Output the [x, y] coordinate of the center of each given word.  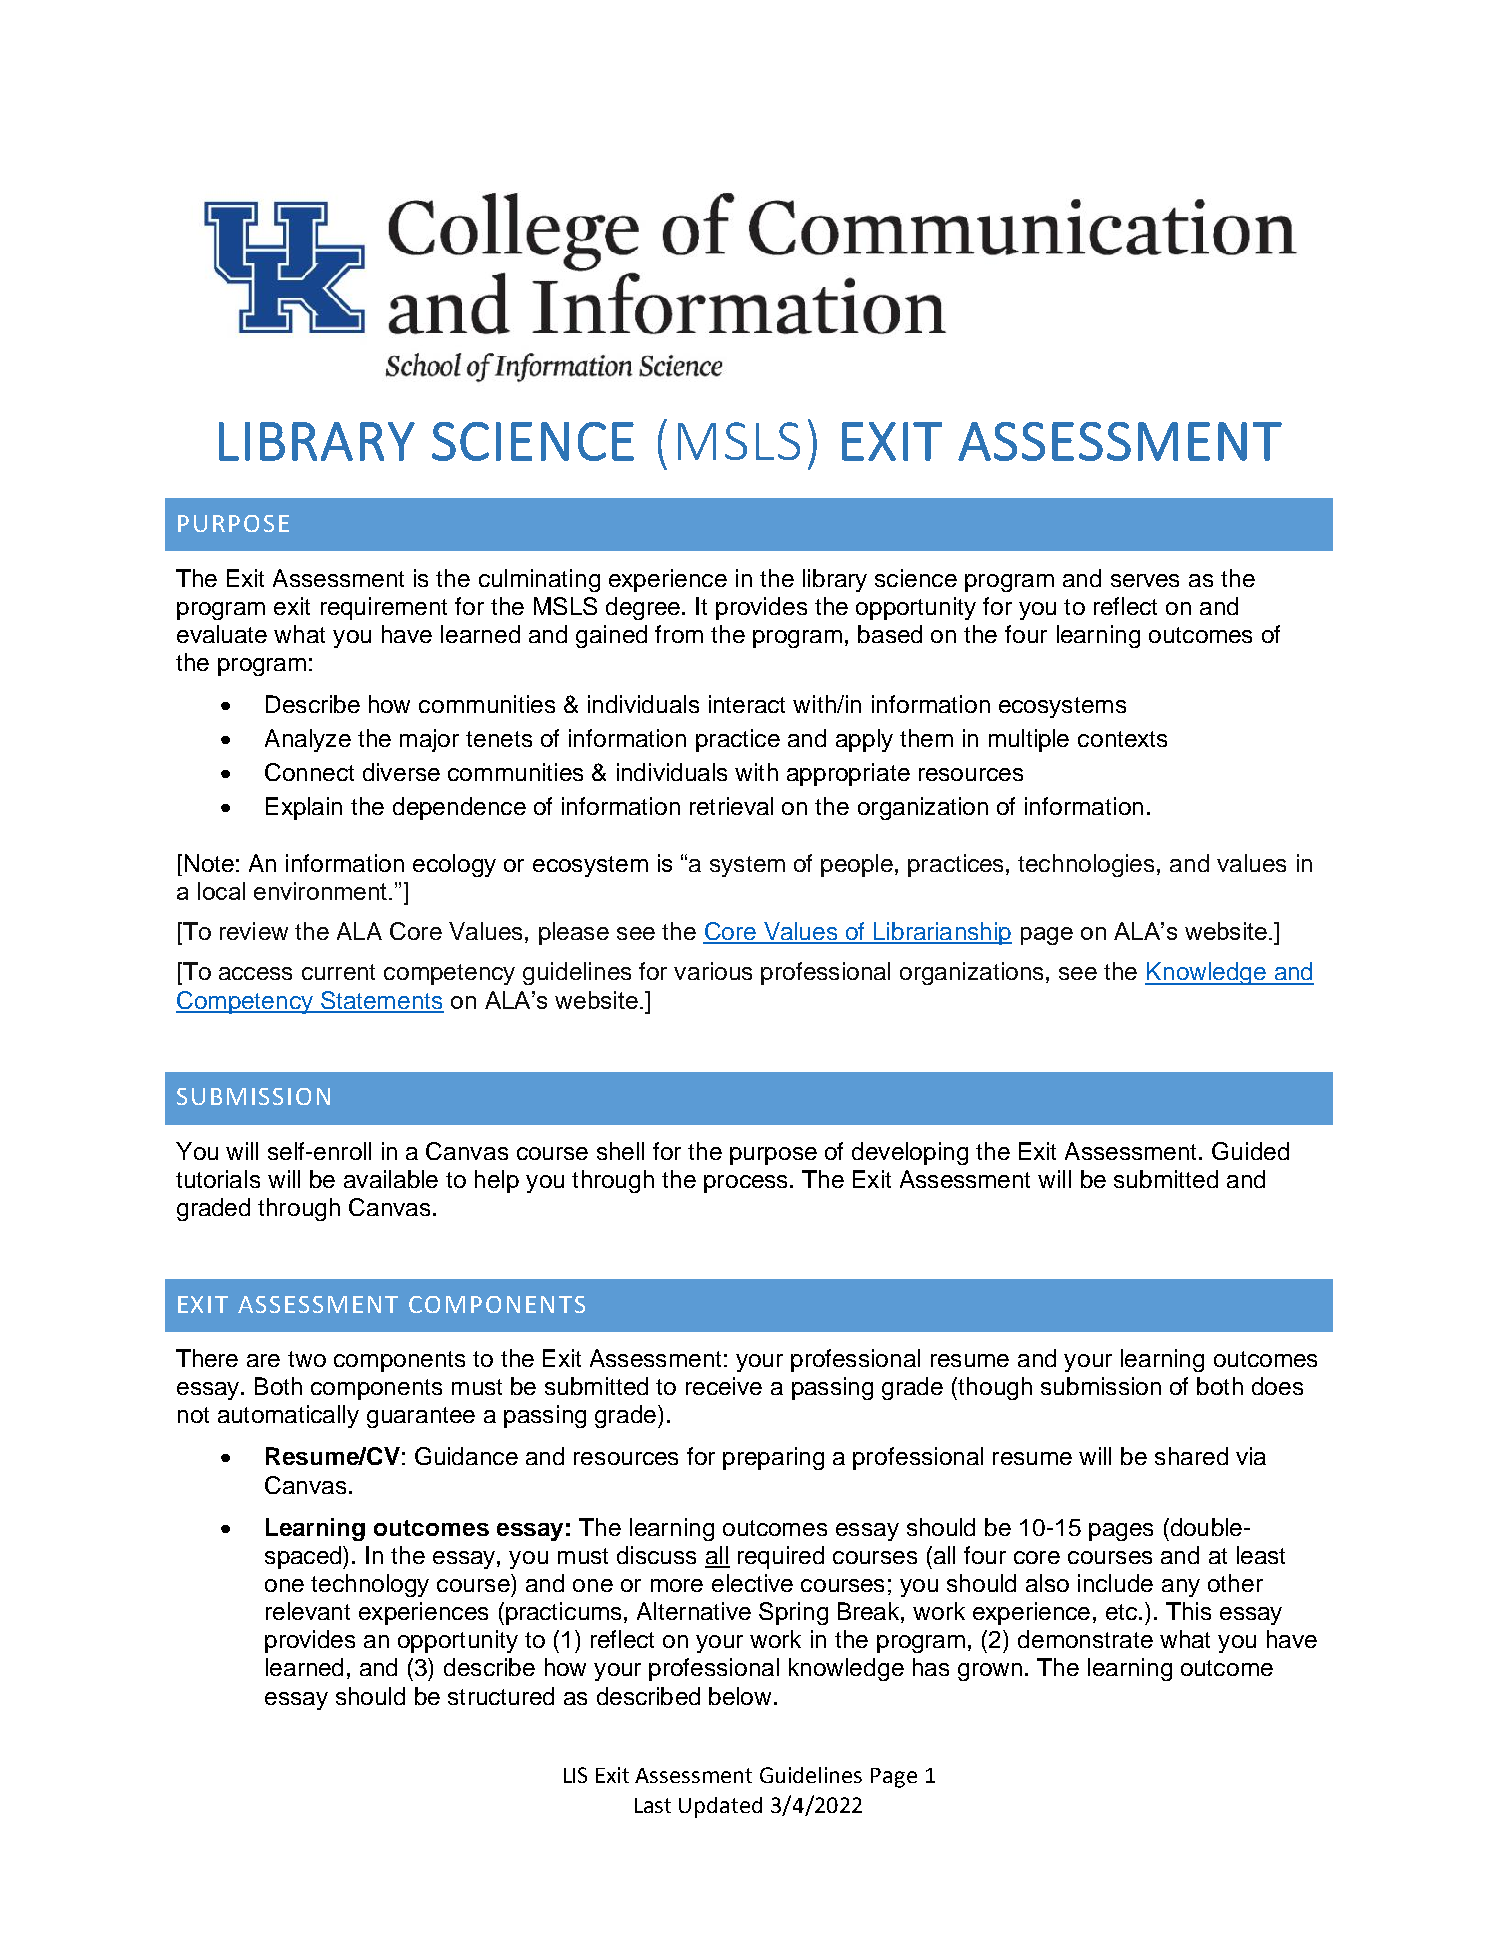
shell [620, 1151]
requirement [384, 608]
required [781, 1557]
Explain [304, 808]
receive [724, 1386]
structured [501, 1696]
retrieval [731, 806]
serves [1145, 580]
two [307, 1359]
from [679, 634]
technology [370, 1585]
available [391, 1179]
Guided [1250, 1151]
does [1277, 1386]
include [1115, 1583]
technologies [1088, 865]
